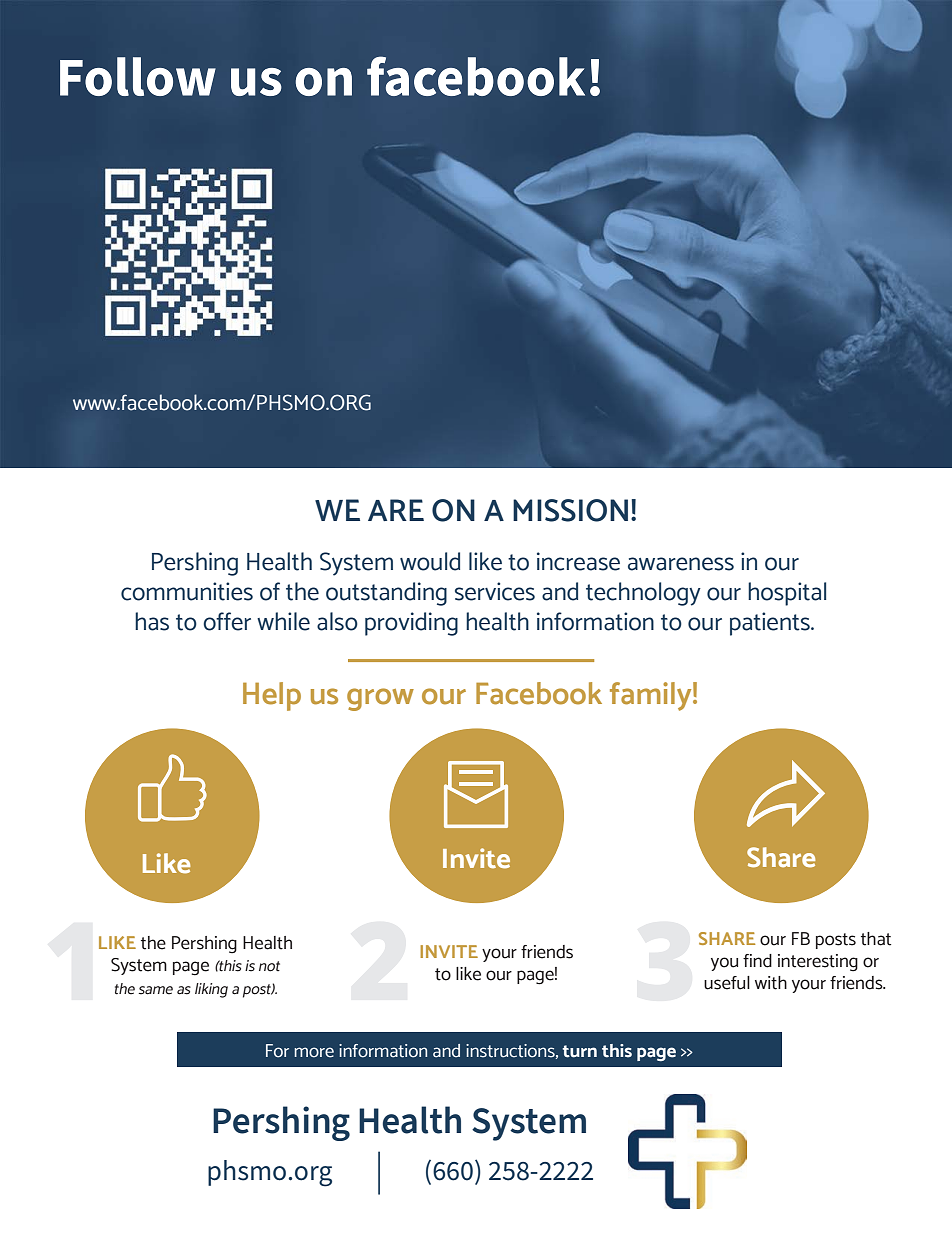 The width and height of the page is (952, 1233). Describe the element at coordinates (771, 624) in the page. I see `patients` at that location.
